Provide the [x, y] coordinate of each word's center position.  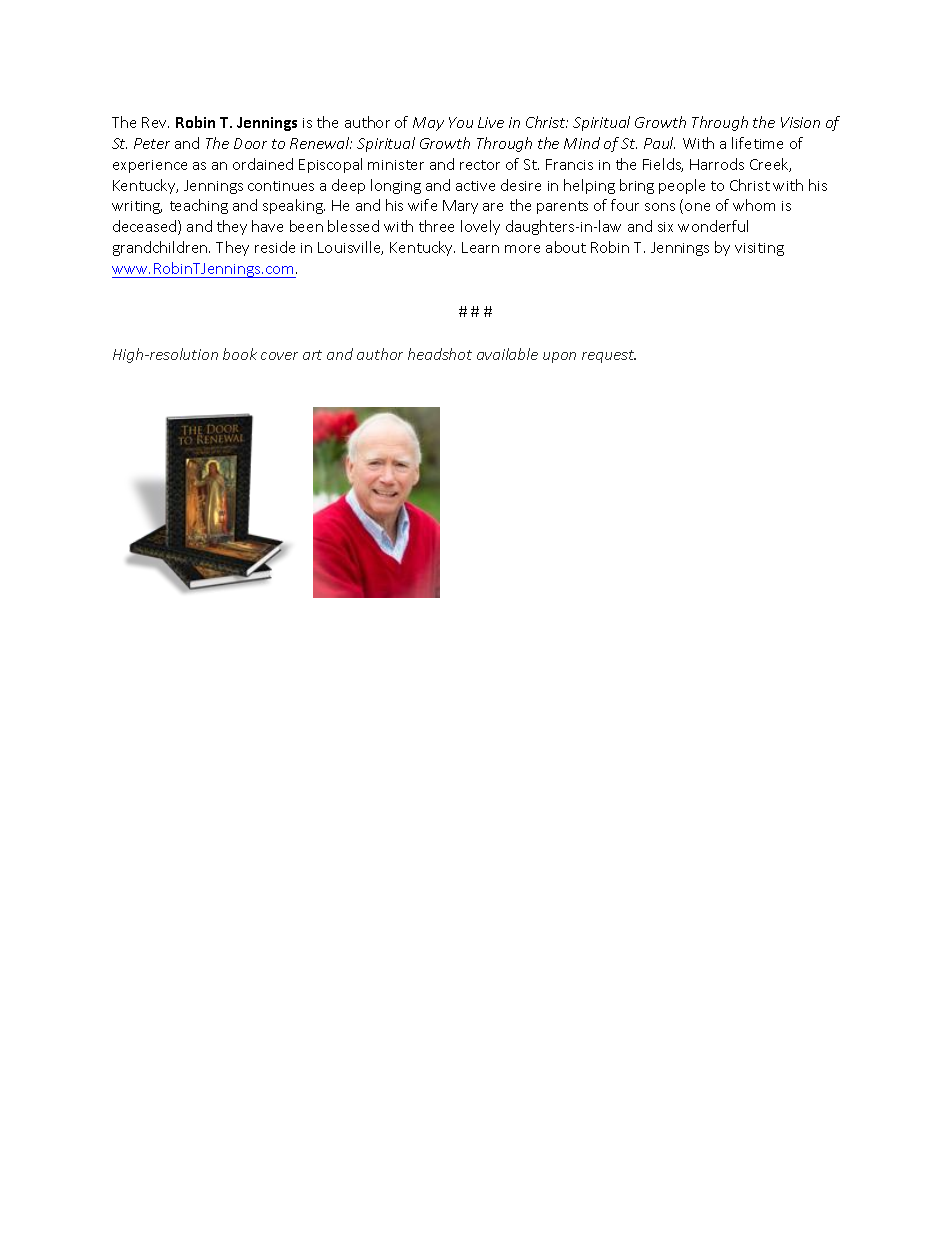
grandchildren [161, 248]
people [682, 186]
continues [281, 186]
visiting [759, 249]
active [475, 186]
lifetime [757, 143]
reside [275, 247]
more [522, 249]
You [461, 122]
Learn [480, 247]
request [609, 356]
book [240, 354]
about [566, 247]
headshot [440, 354]
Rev [155, 122]
